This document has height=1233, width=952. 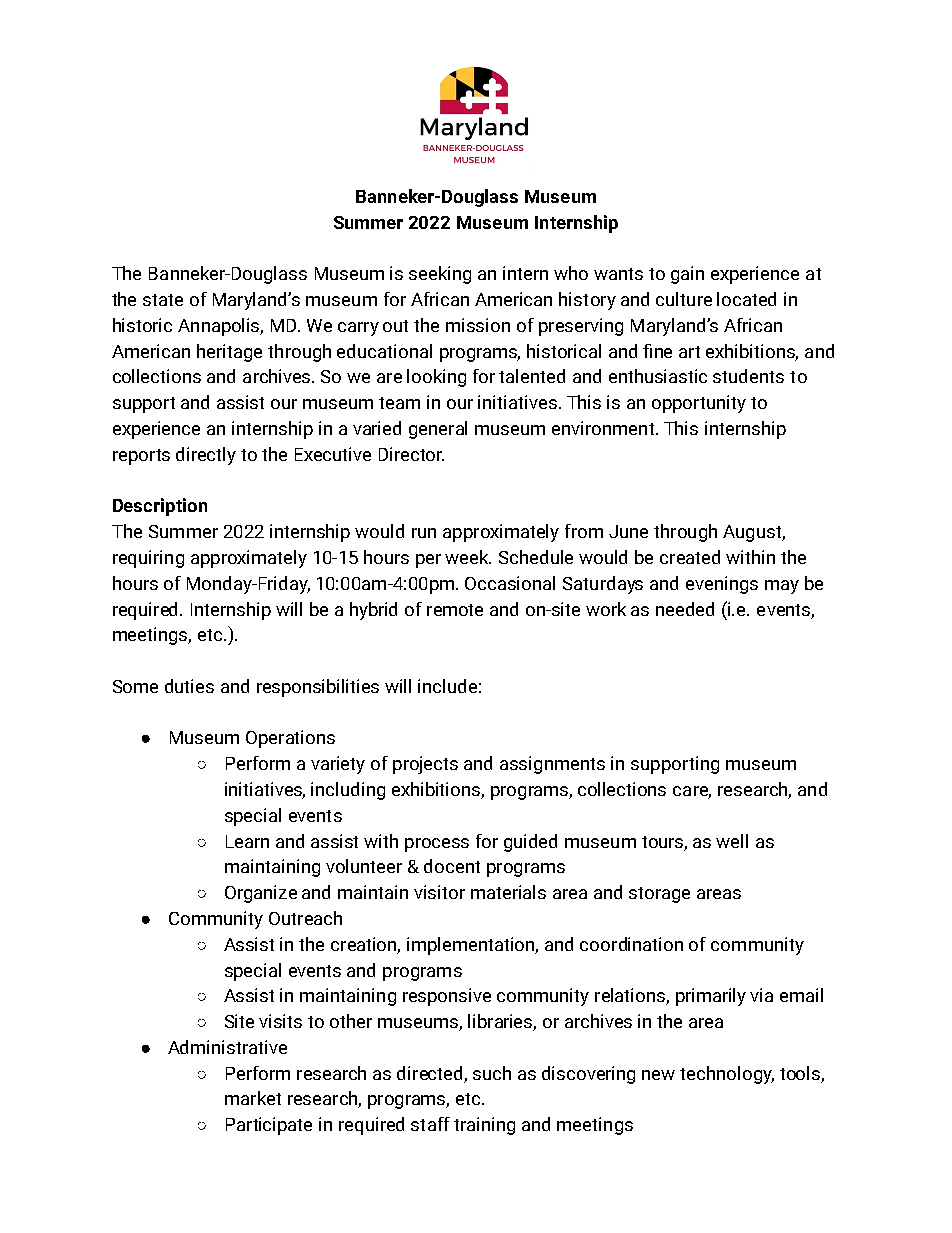 I want to click on implementation, so click(x=472, y=946).
